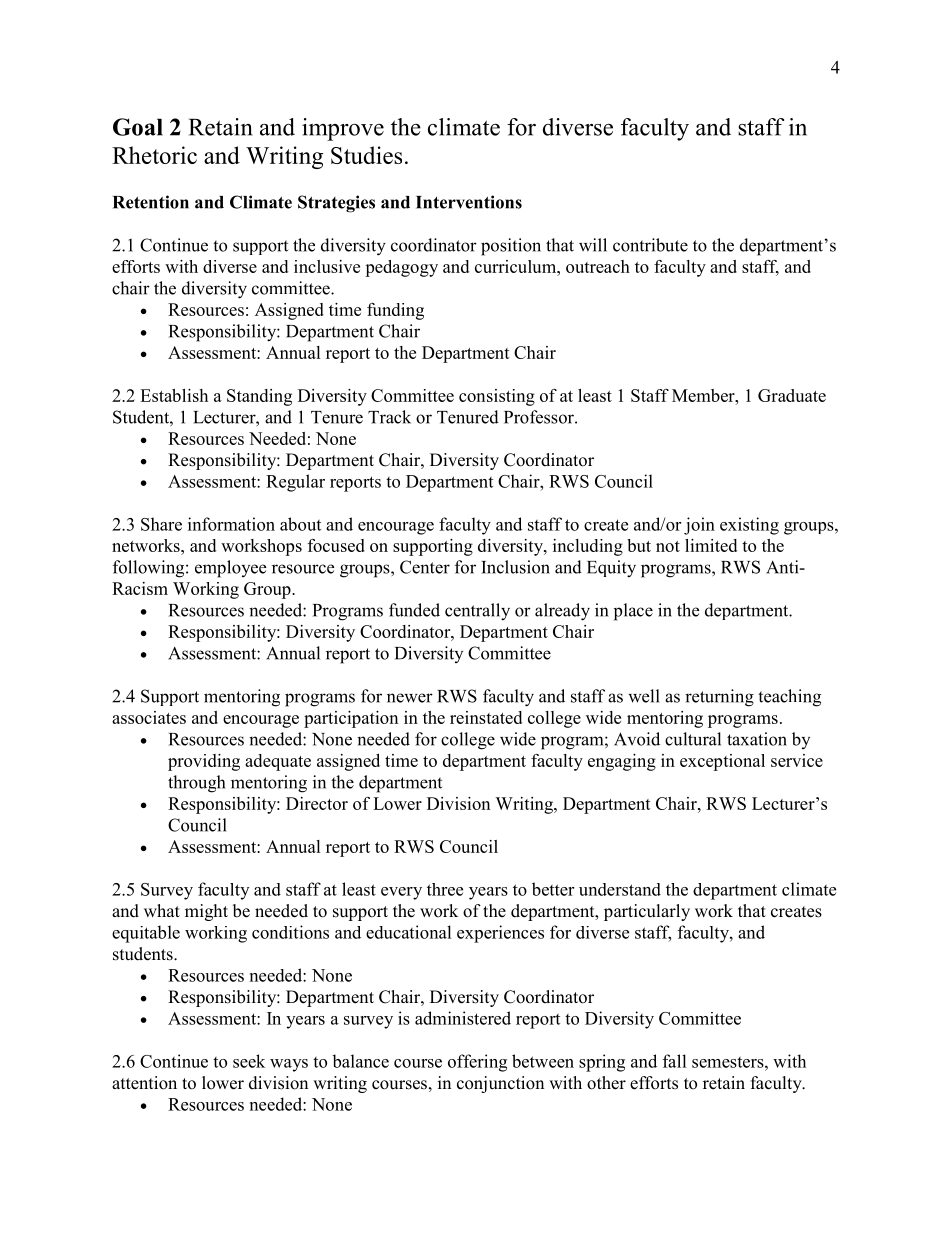 This screenshot has height=1233, width=952. I want to click on Rhetoric, so click(154, 155).
